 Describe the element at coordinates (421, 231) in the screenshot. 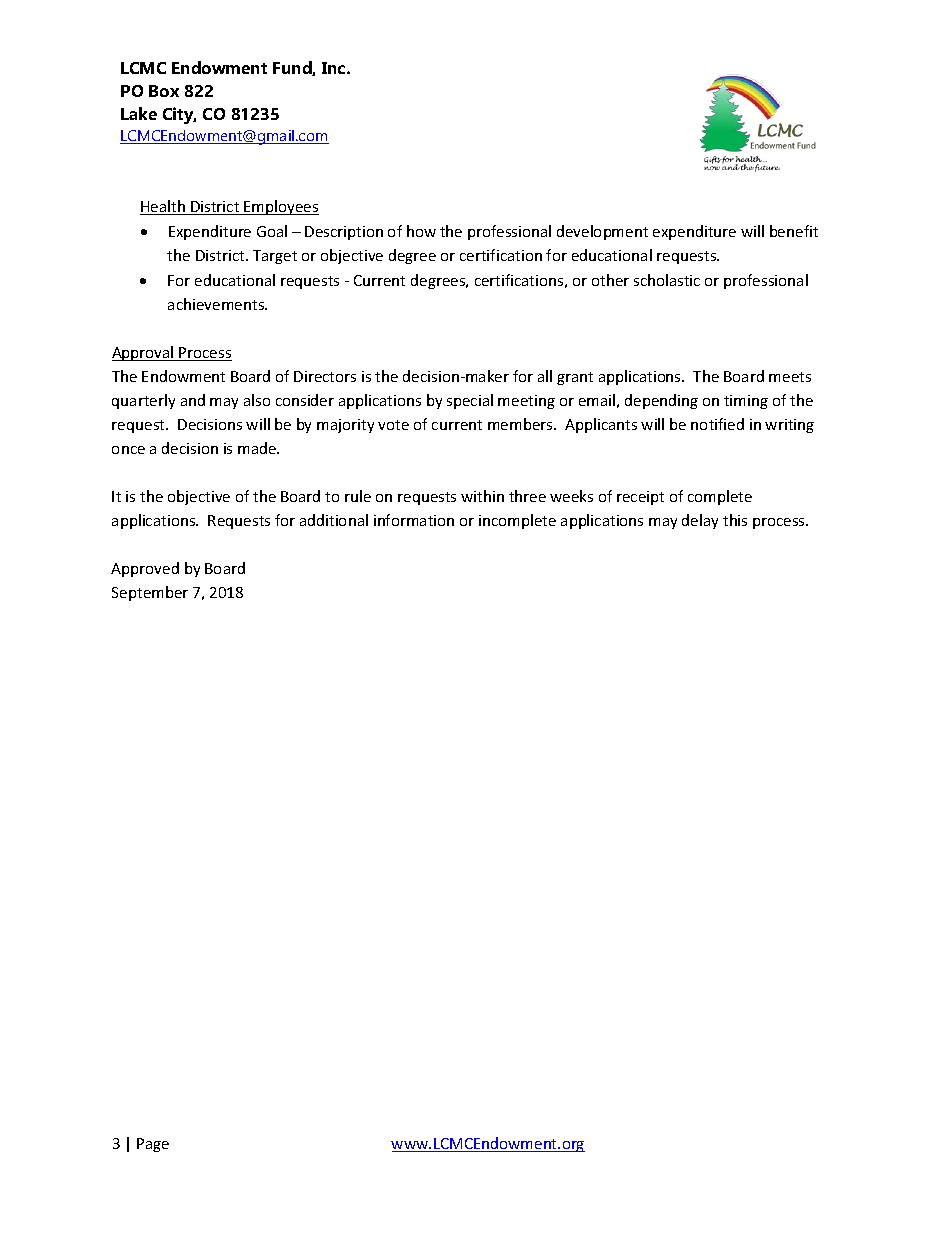

I see `how` at that location.
